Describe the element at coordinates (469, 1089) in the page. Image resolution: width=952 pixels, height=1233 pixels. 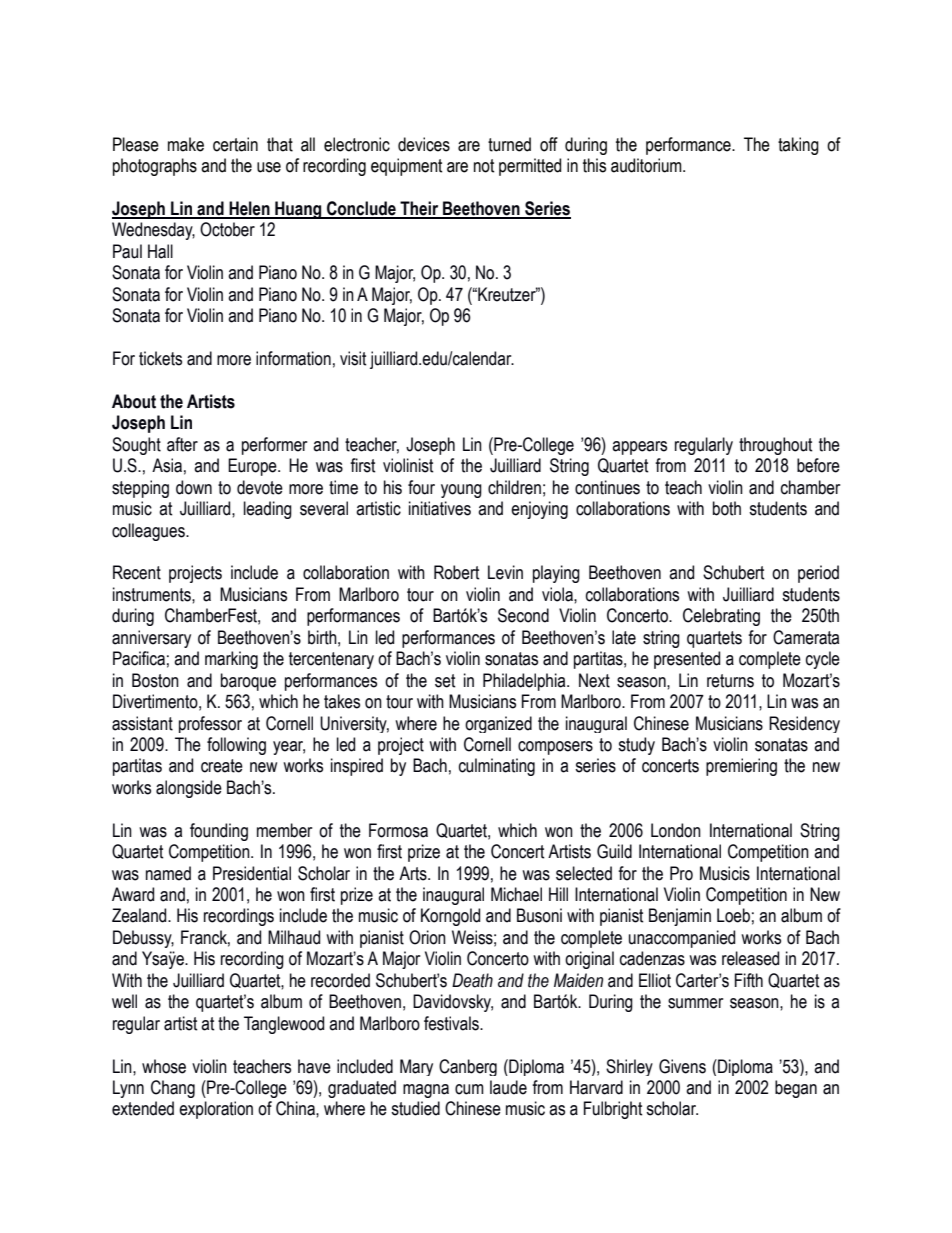
I see `cum` at that location.
